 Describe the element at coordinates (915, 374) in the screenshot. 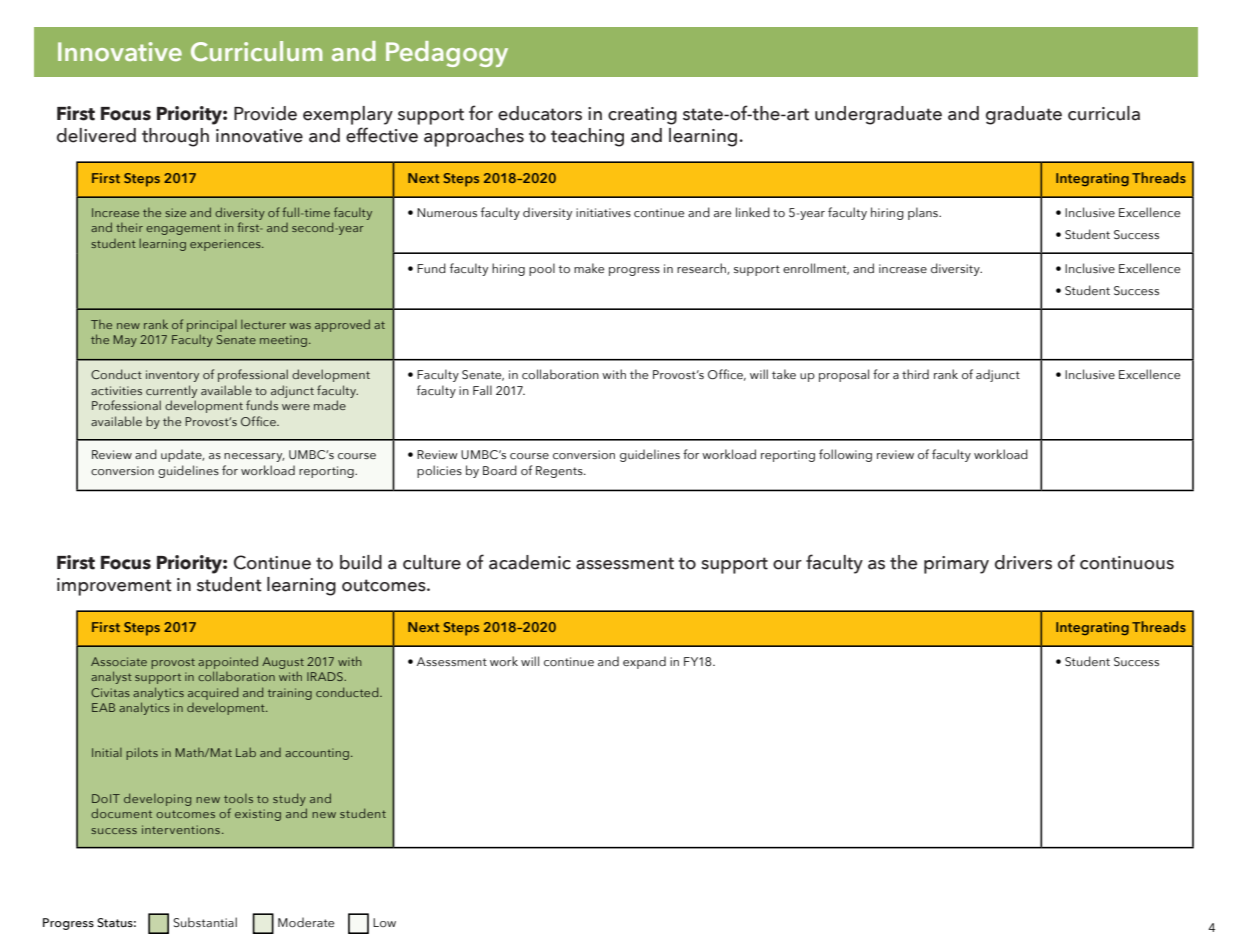

I see `third` at that location.
